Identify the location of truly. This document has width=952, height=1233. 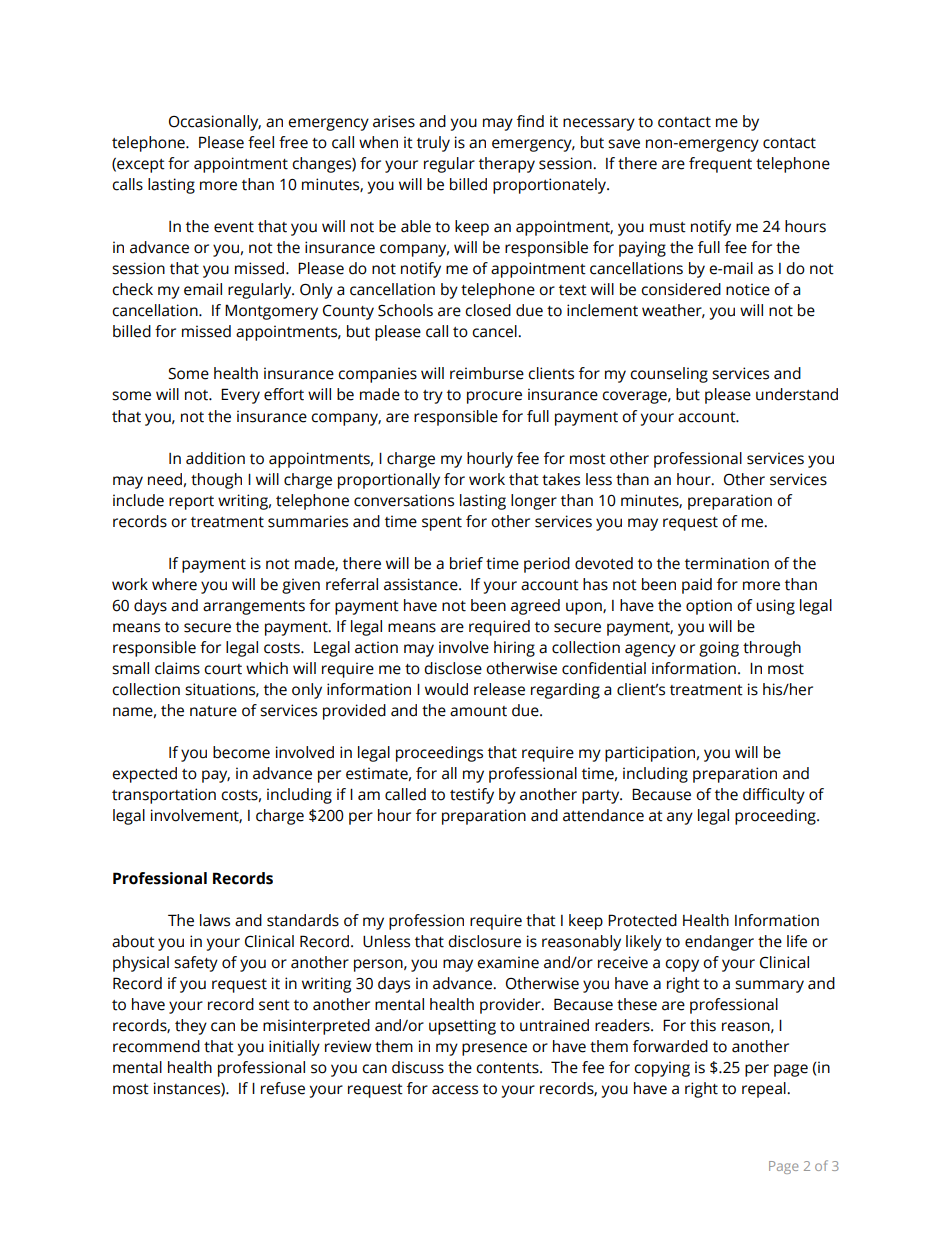
(433, 144).
